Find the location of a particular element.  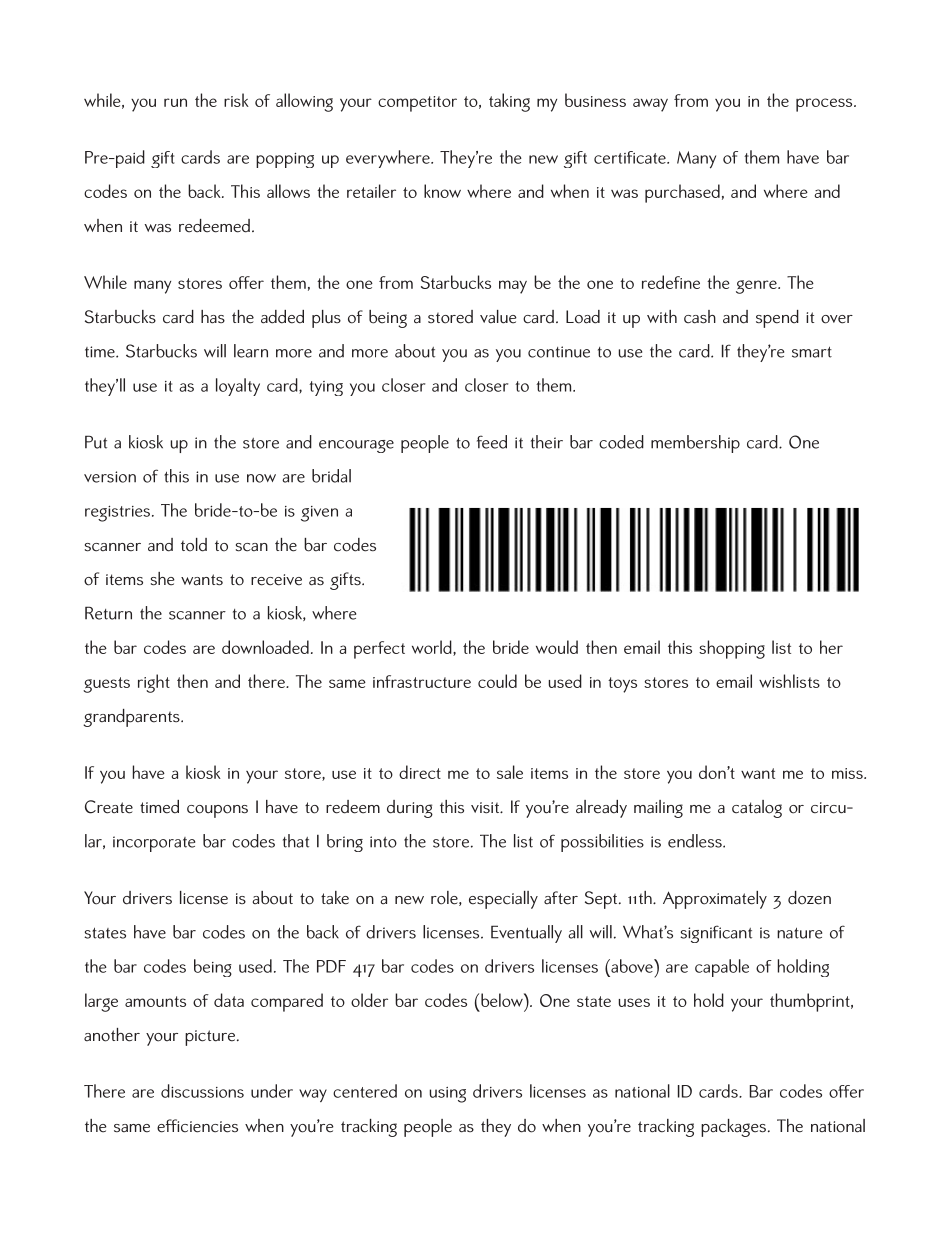

world is located at coordinates (433, 648).
